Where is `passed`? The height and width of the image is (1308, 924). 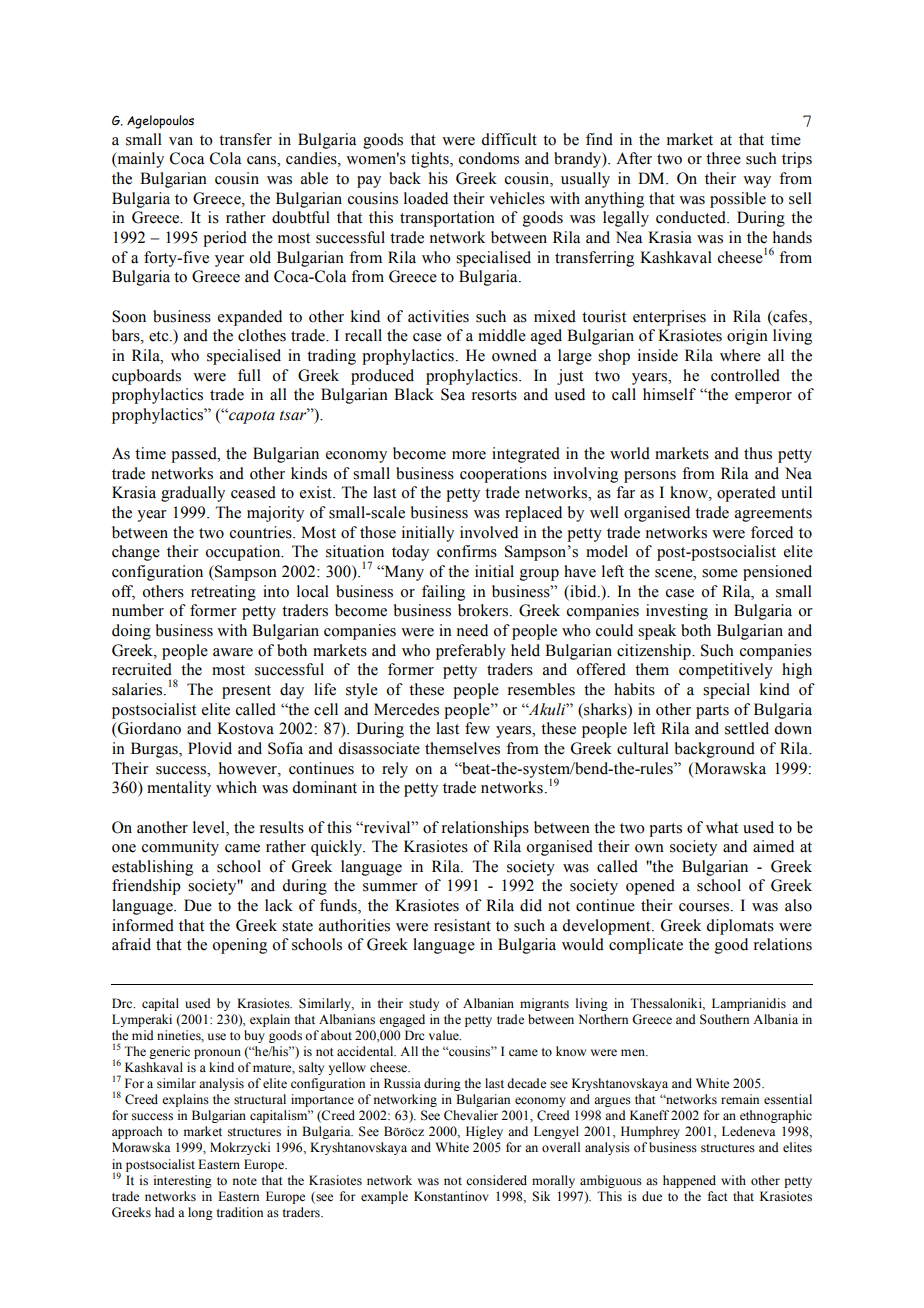
passed is located at coordinates (195, 455).
